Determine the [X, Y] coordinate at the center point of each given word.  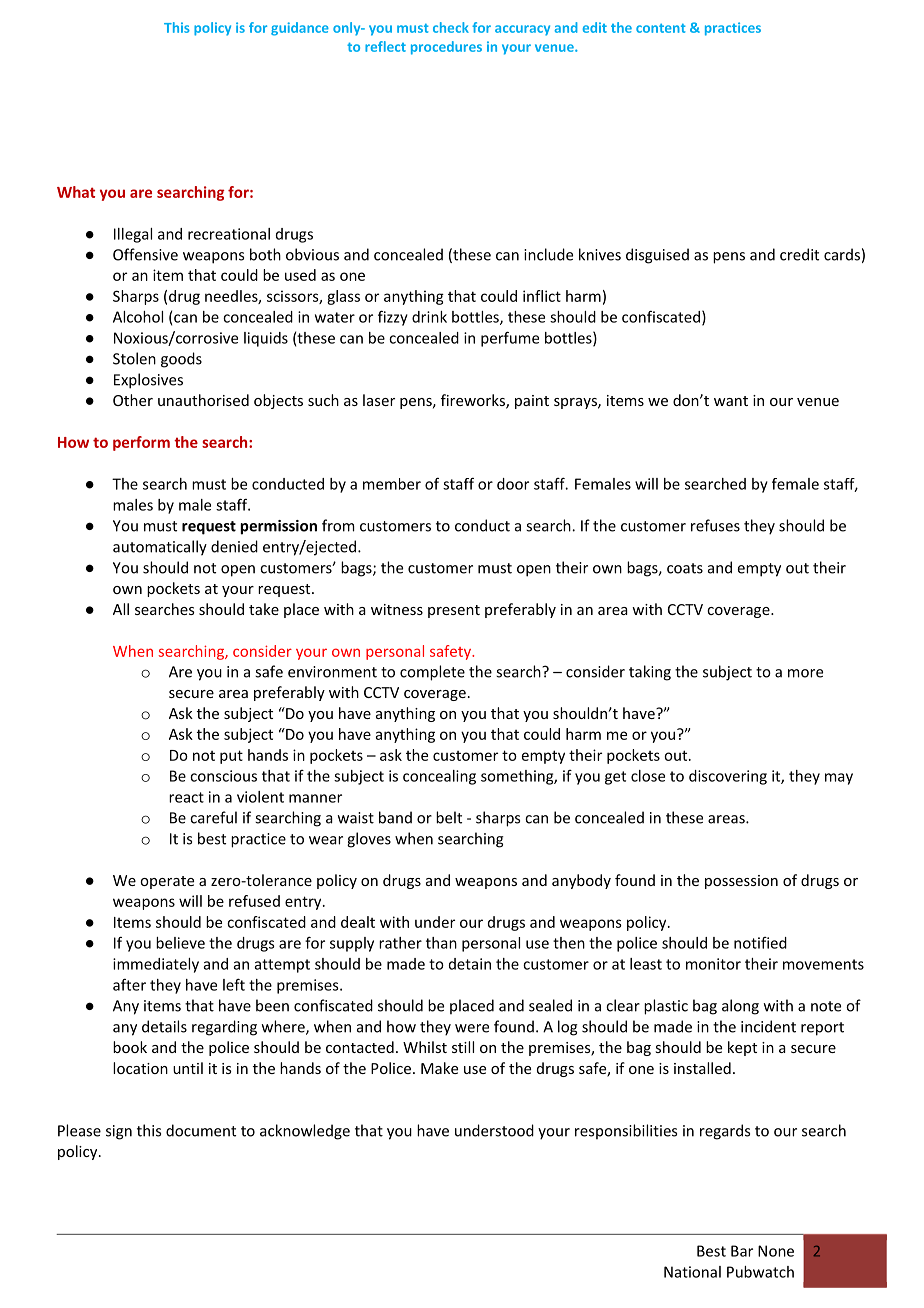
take [264, 609]
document [201, 1130]
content [661, 28]
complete [432, 673]
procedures [446, 48]
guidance [300, 29]
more [805, 673]
